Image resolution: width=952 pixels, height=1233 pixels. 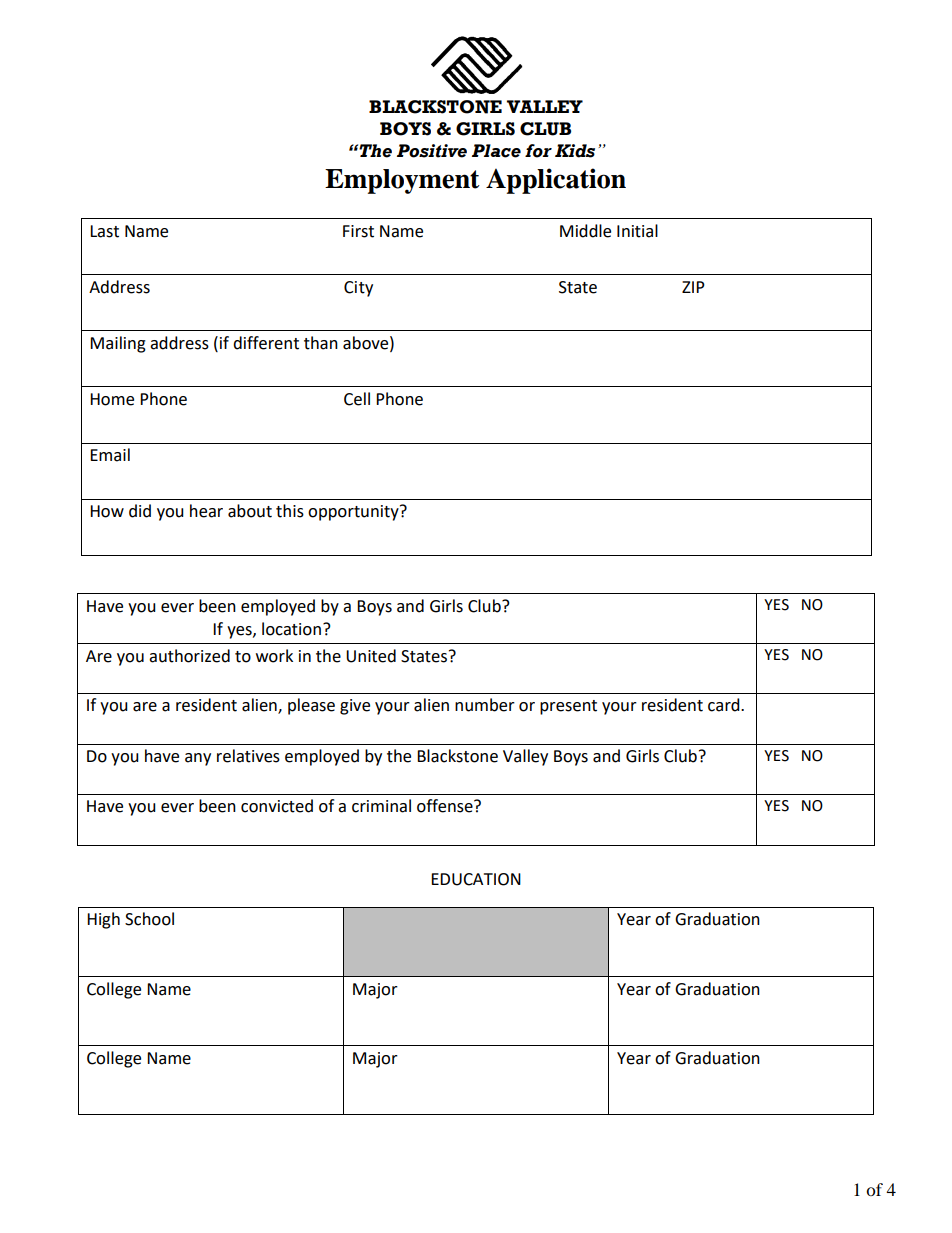 What do you see at coordinates (371, 656) in the document?
I see `United` at bounding box center [371, 656].
